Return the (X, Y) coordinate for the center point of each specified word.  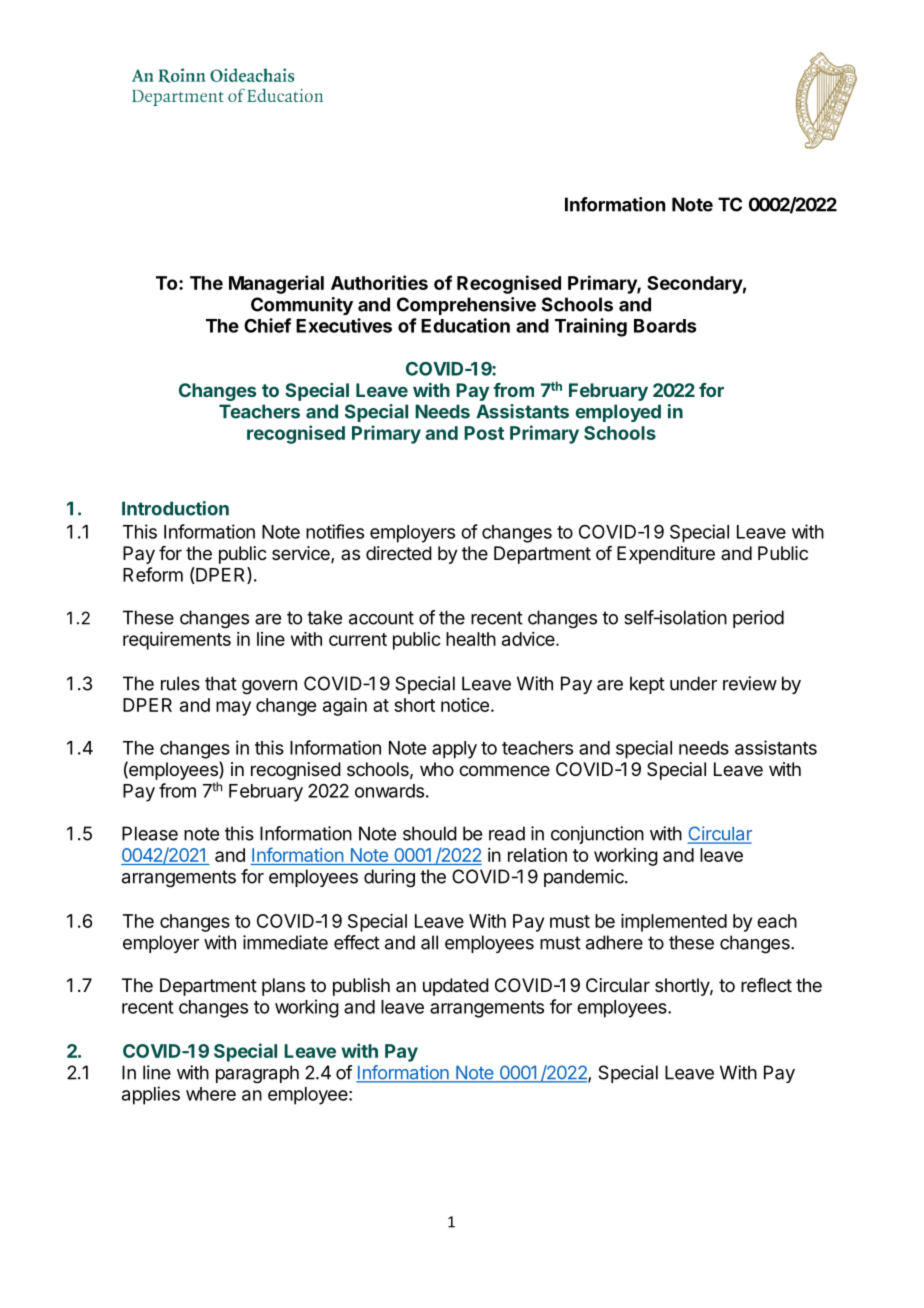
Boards (665, 326)
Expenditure (666, 555)
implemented (674, 923)
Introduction (175, 508)
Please (150, 833)
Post (484, 433)
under (693, 683)
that (221, 683)
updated (456, 987)
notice (465, 705)
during (389, 878)
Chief (267, 325)
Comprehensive (466, 306)
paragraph (257, 1074)
